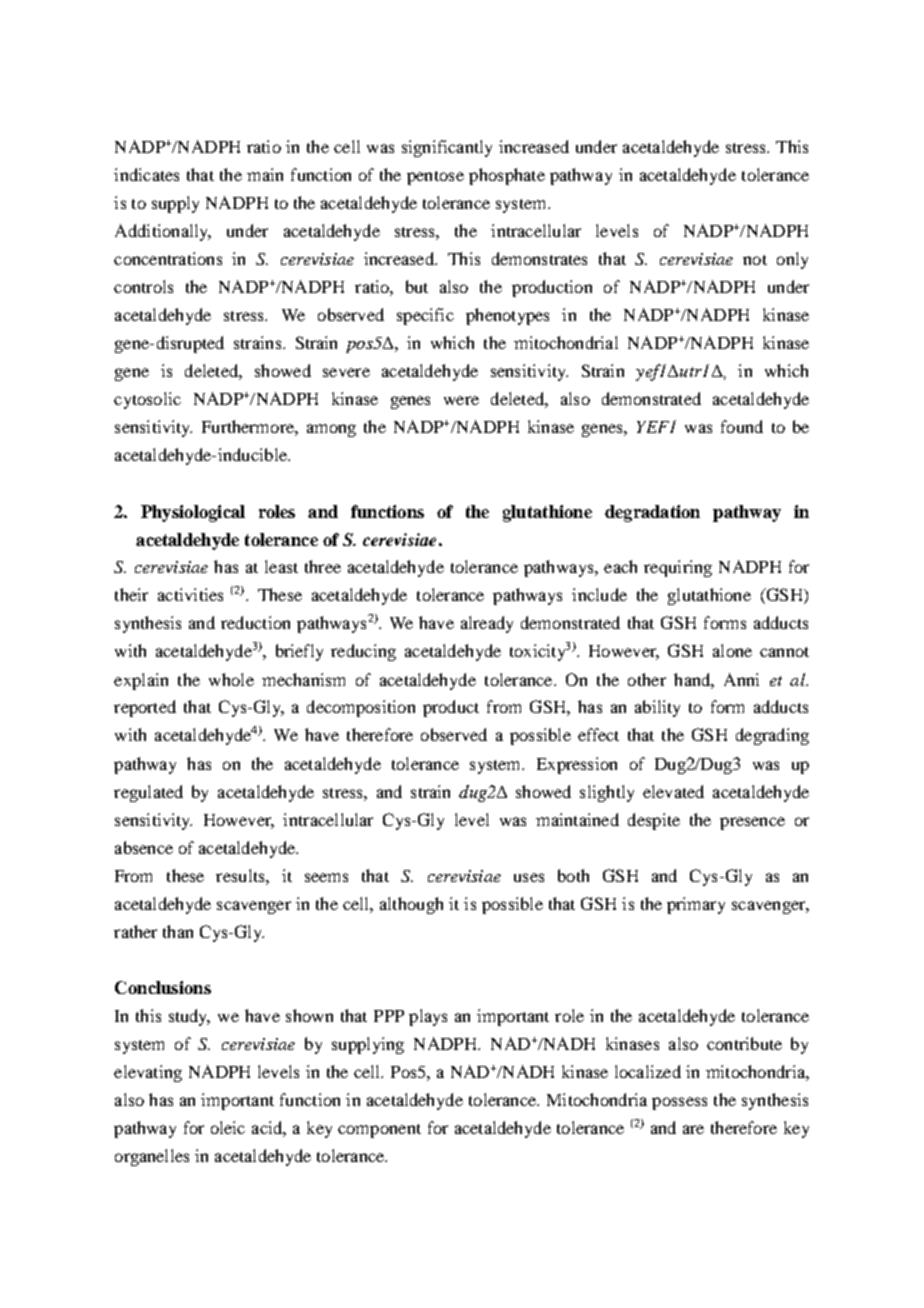 The width and height of the screenshot is (924, 1308). Describe the element at coordinates (487, 624) in the screenshot. I see `already` at that location.
